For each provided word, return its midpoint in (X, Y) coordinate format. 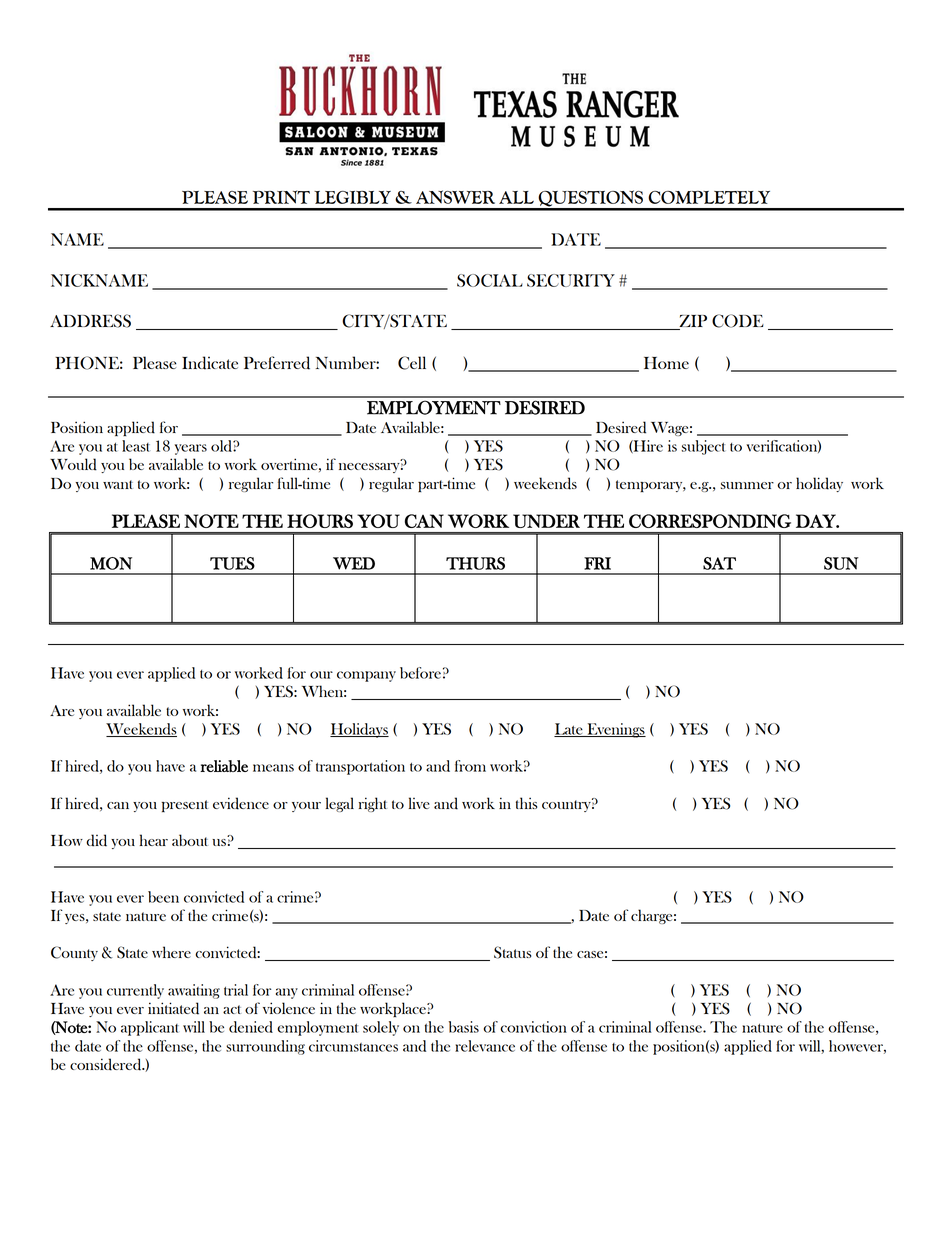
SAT (719, 563)
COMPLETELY (709, 197)
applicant (150, 1028)
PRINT (281, 197)
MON (111, 563)
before (420, 673)
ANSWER (455, 197)
